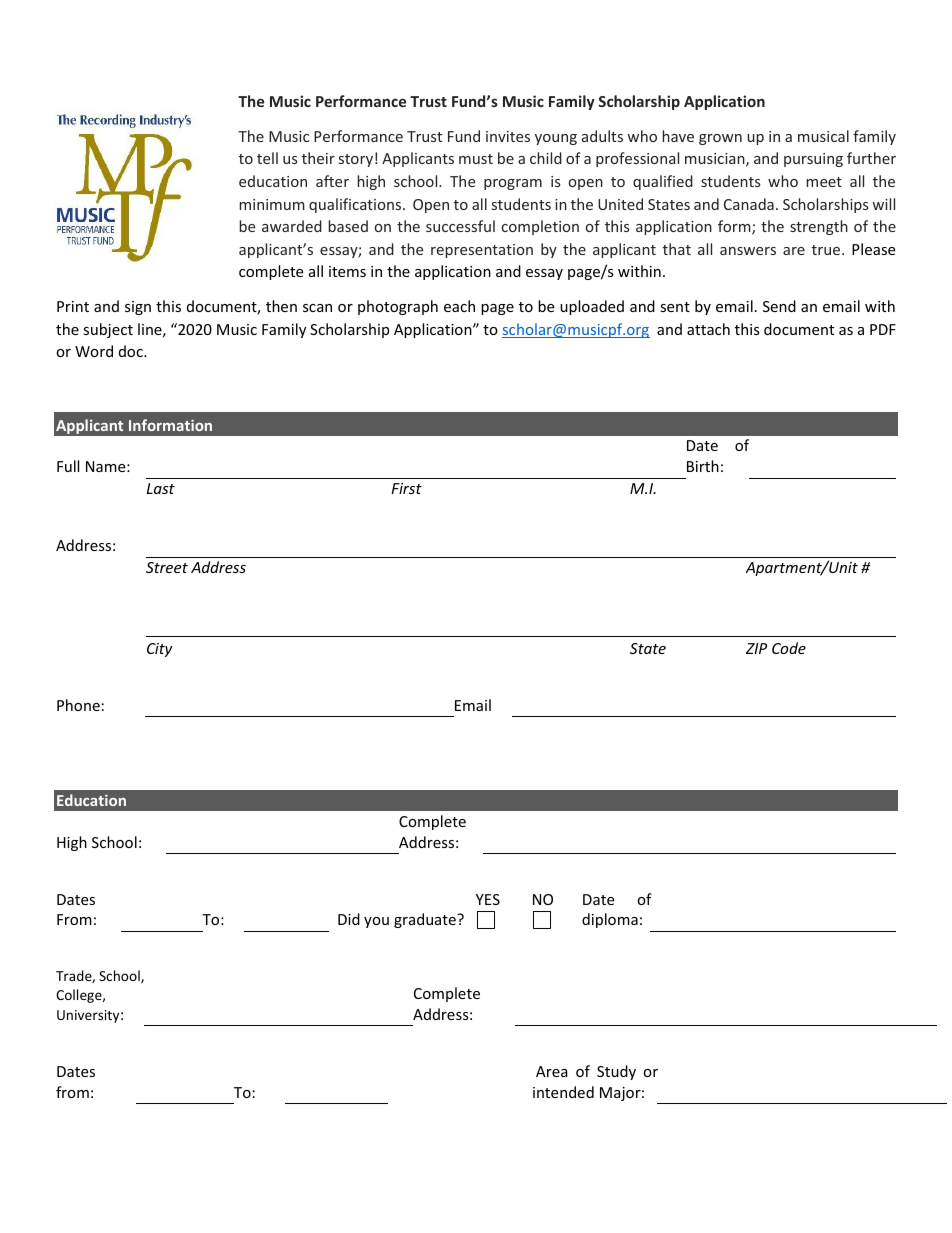 The image size is (952, 1233). What do you see at coordinates (349, 919) in the screenshot?
I see `Did` at bounding box center [349, 919].
